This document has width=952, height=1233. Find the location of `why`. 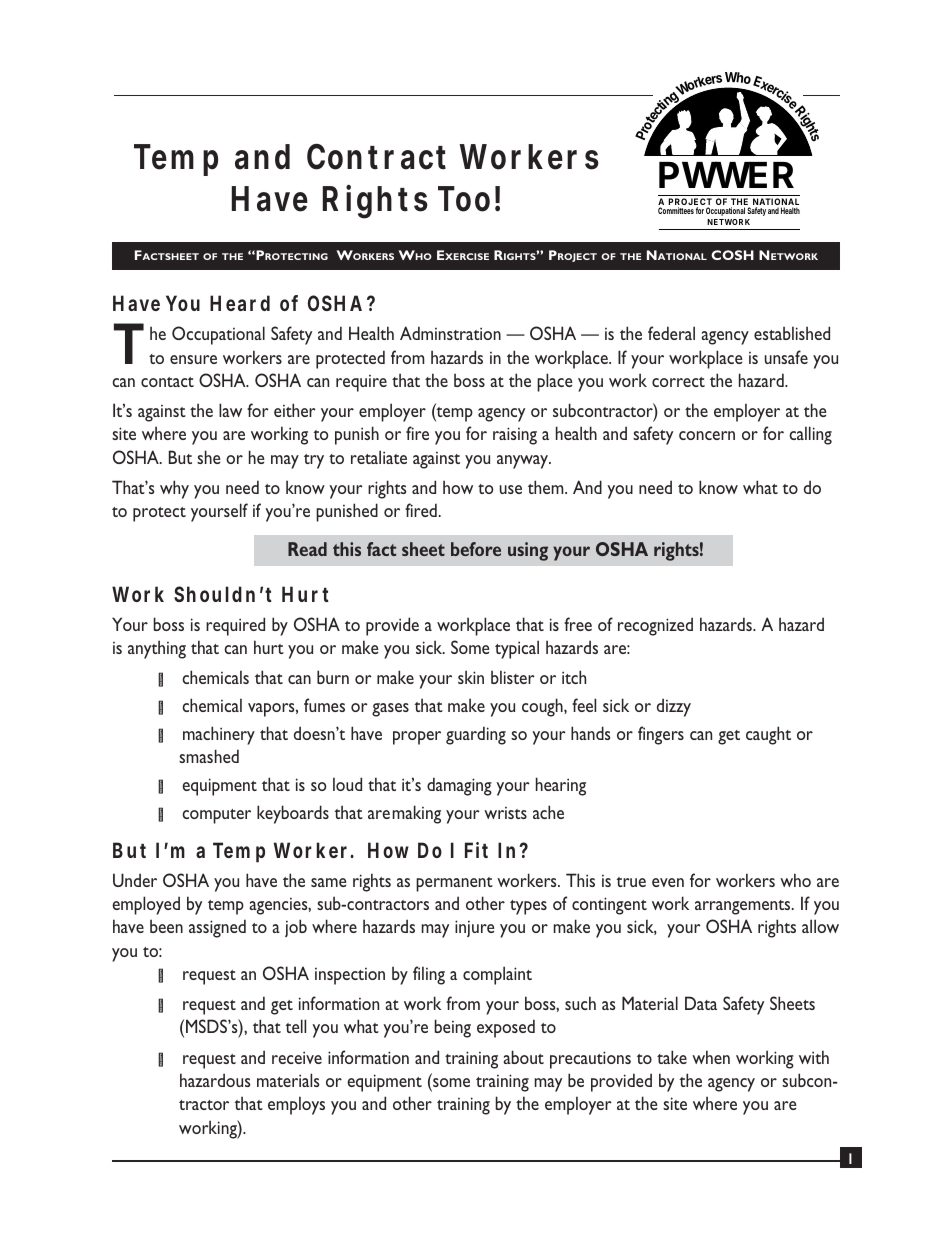

why is located at coordinates (174, 489).
